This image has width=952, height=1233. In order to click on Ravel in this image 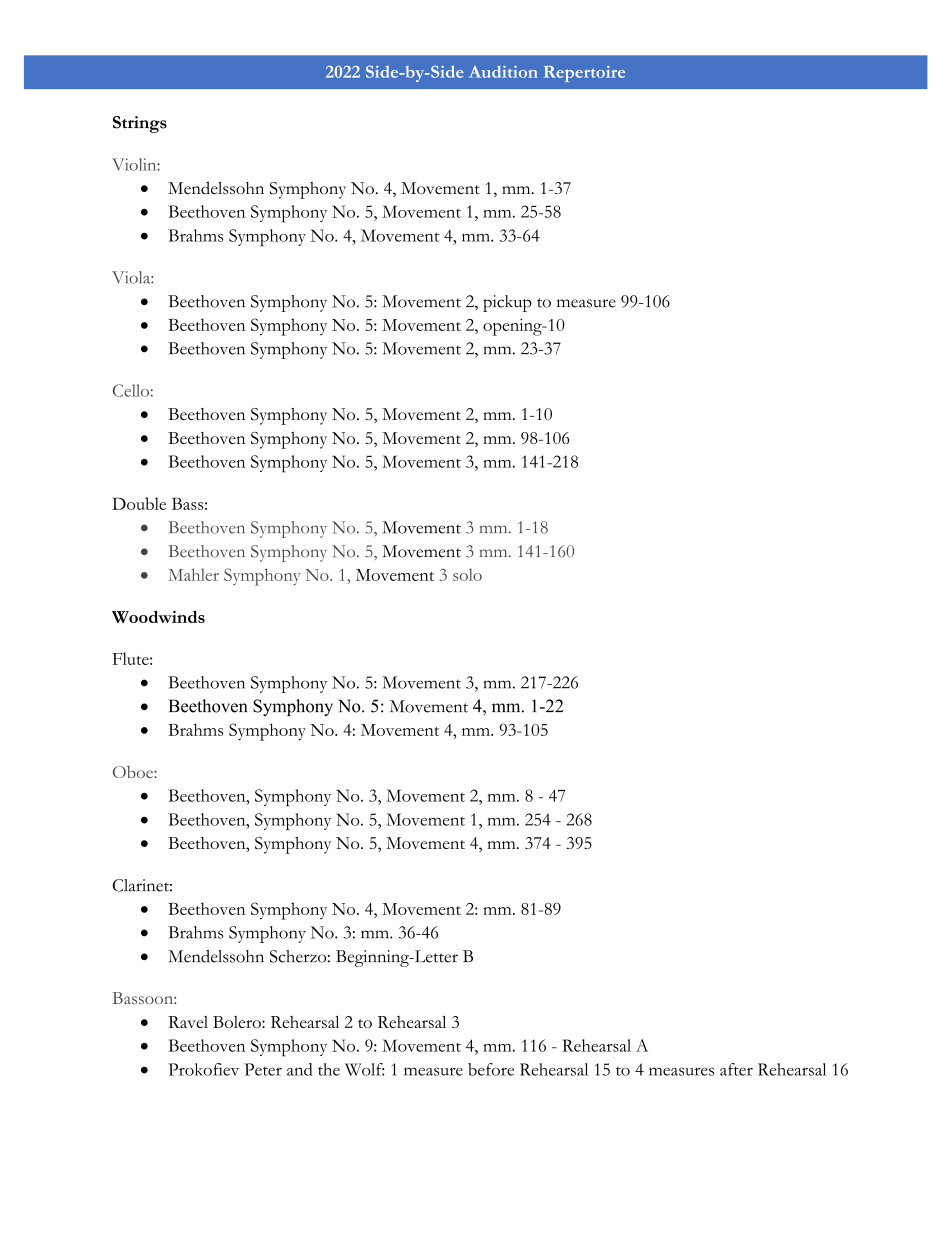, I will do `click(188, 1022)`.
